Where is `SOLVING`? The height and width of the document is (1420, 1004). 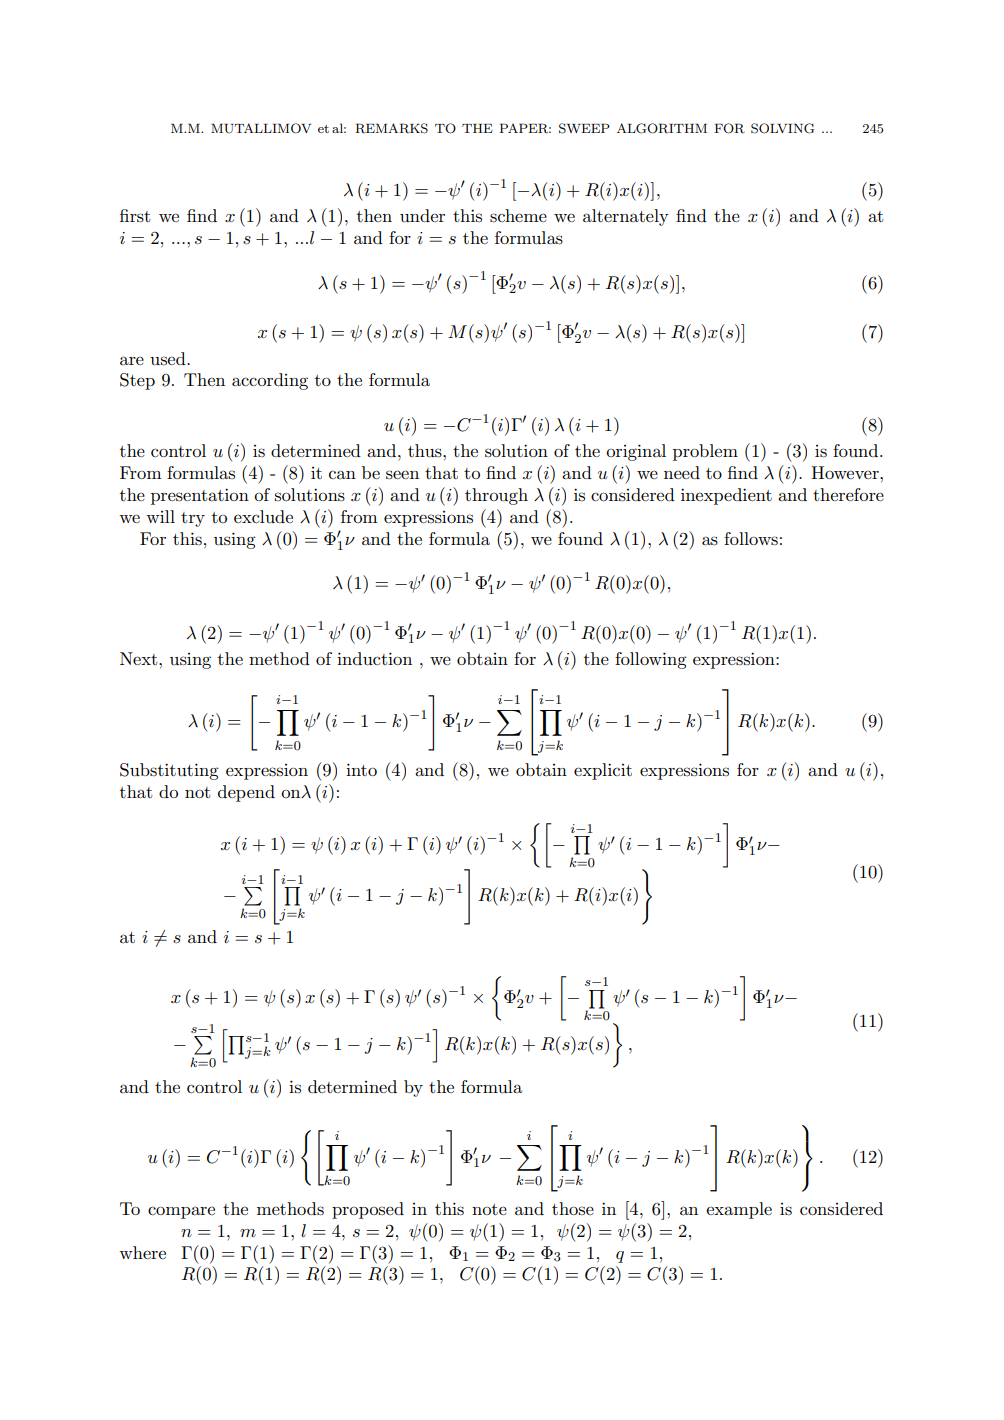
SOLVING is located at coordinates (782, 128).
